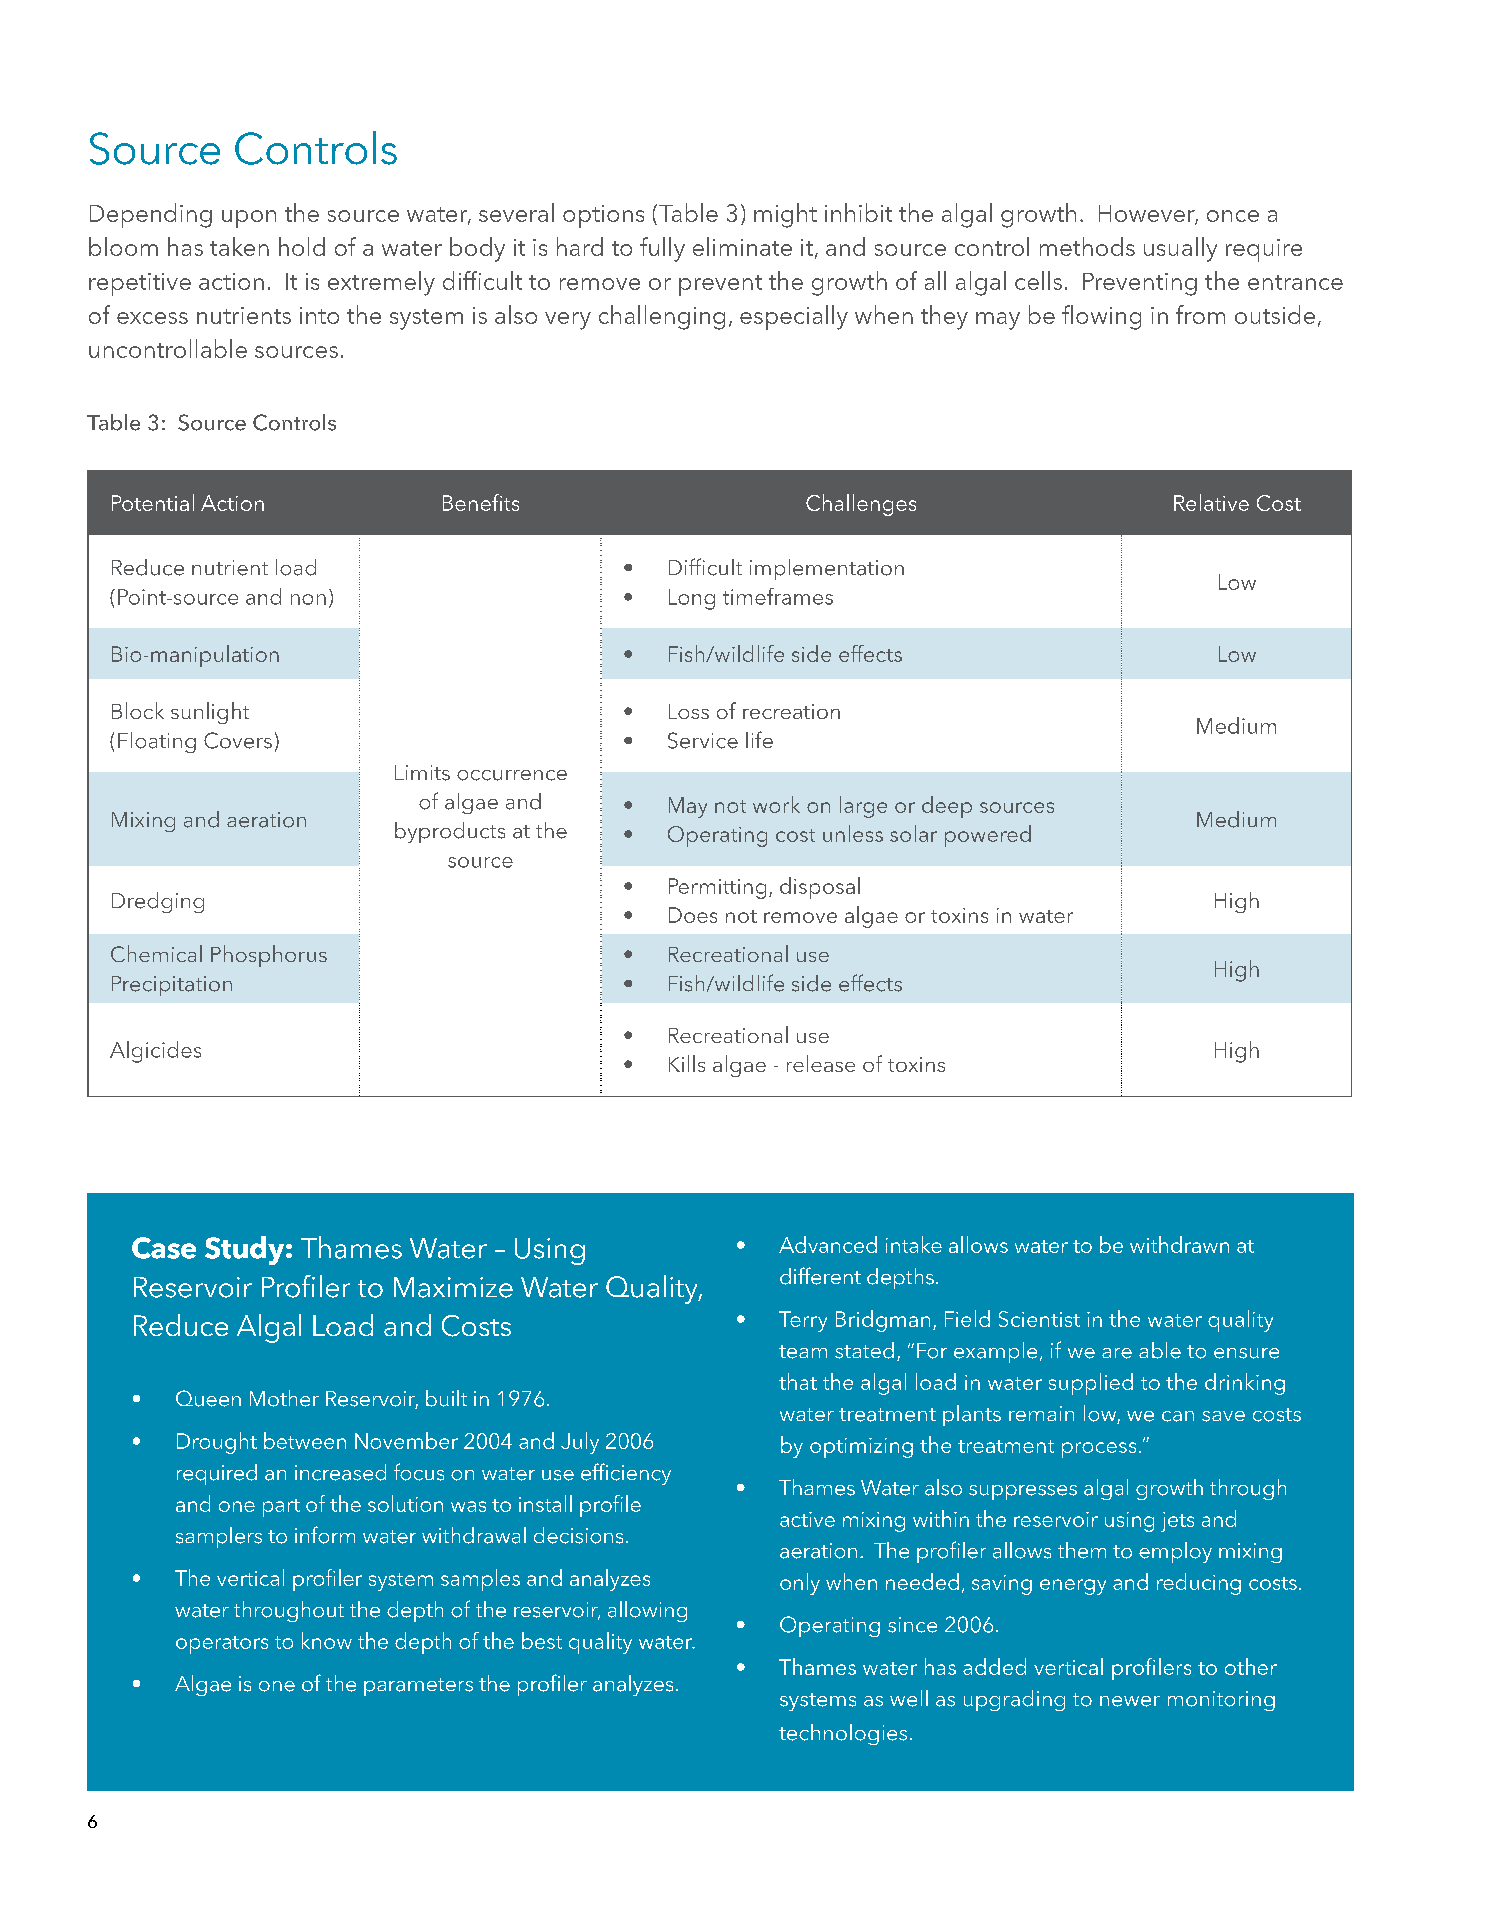 The height and width of the image is (1921, 1485). What do you see at coordinates (742, 246) in the image?
I see `eliminate` at bounding box center [742, 246].
